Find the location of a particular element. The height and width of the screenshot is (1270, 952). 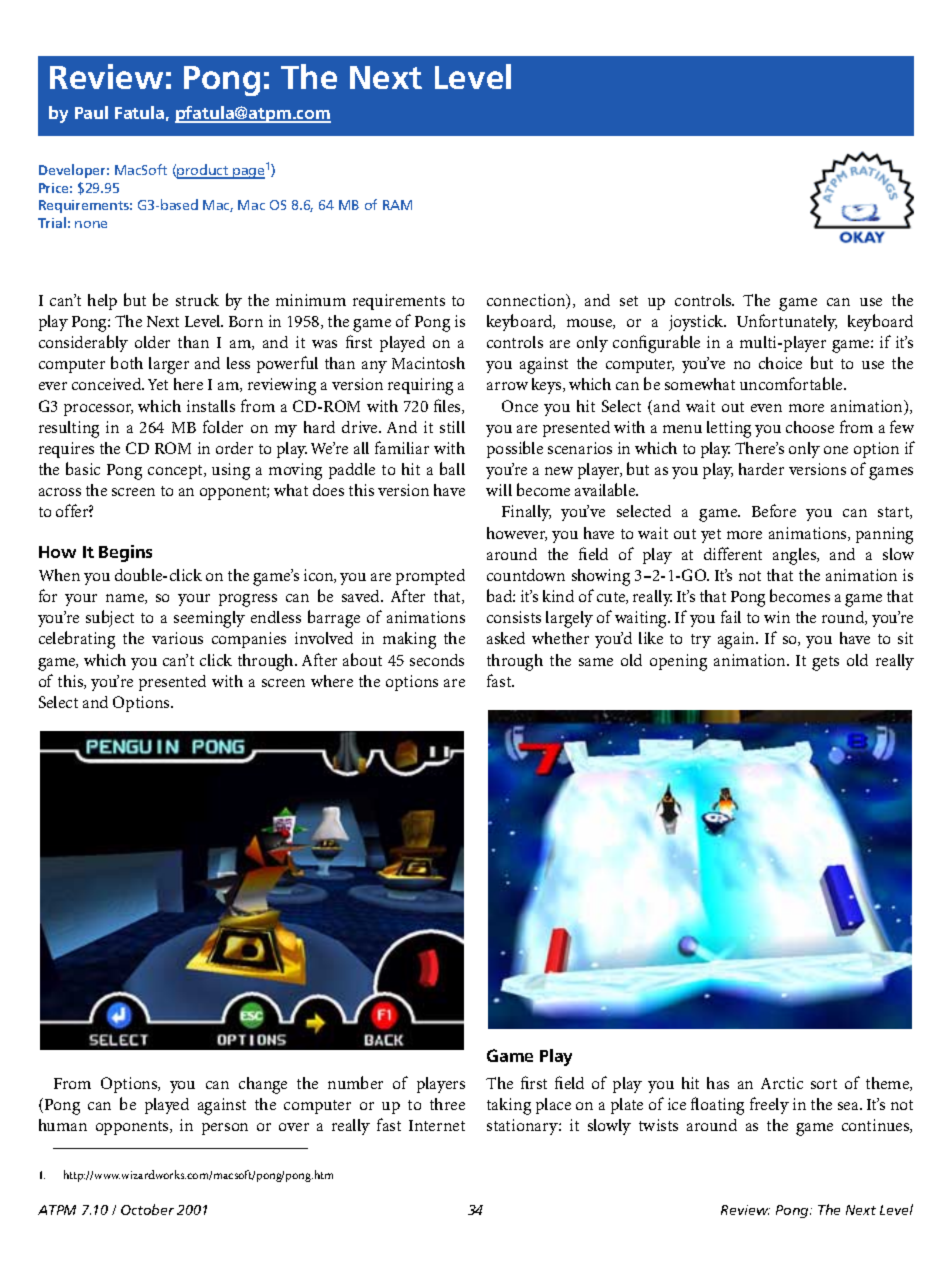

October is located at coordinates (147, 1209).
